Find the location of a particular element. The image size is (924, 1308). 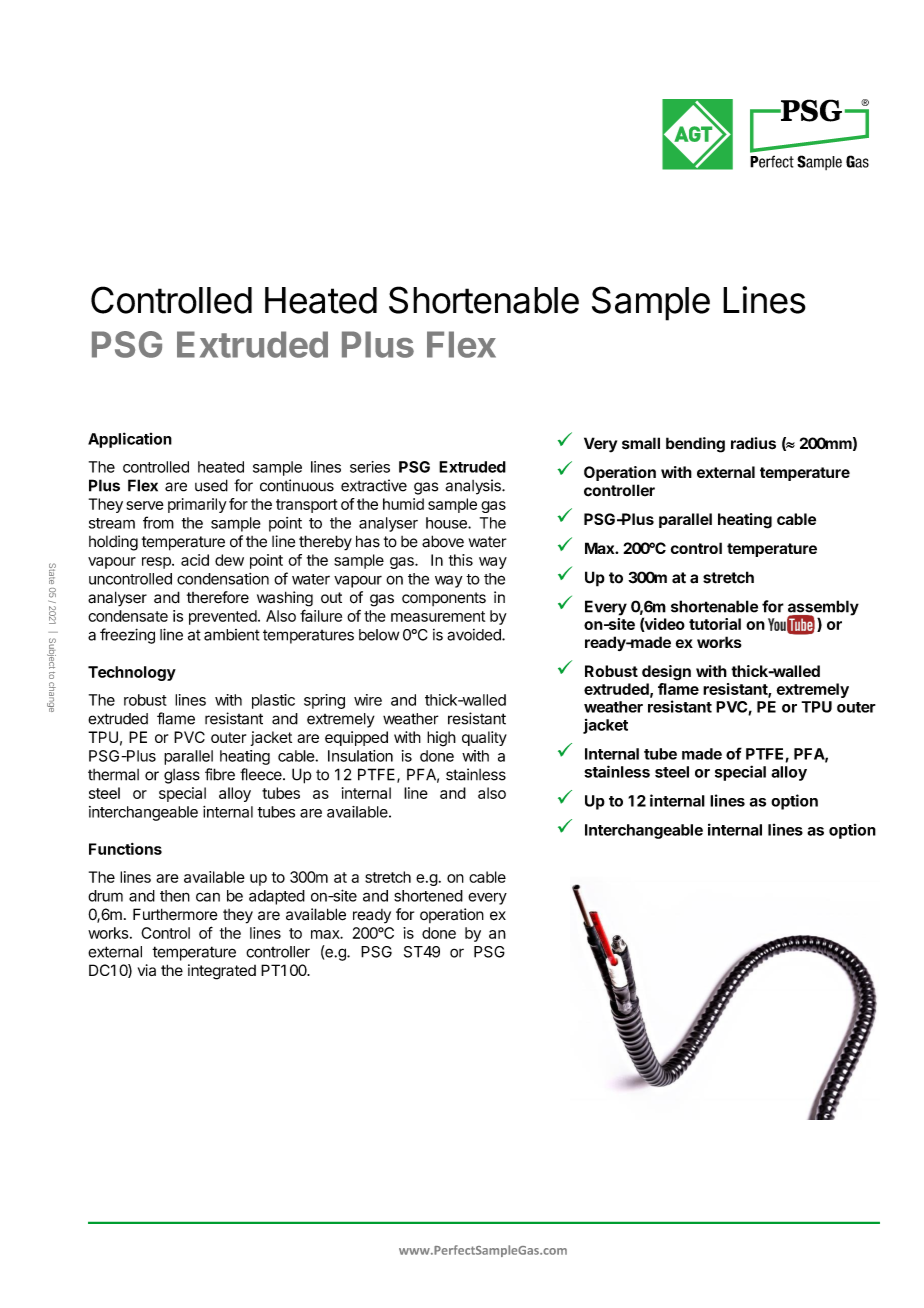

analysis is located at coordinates (474, 487).
